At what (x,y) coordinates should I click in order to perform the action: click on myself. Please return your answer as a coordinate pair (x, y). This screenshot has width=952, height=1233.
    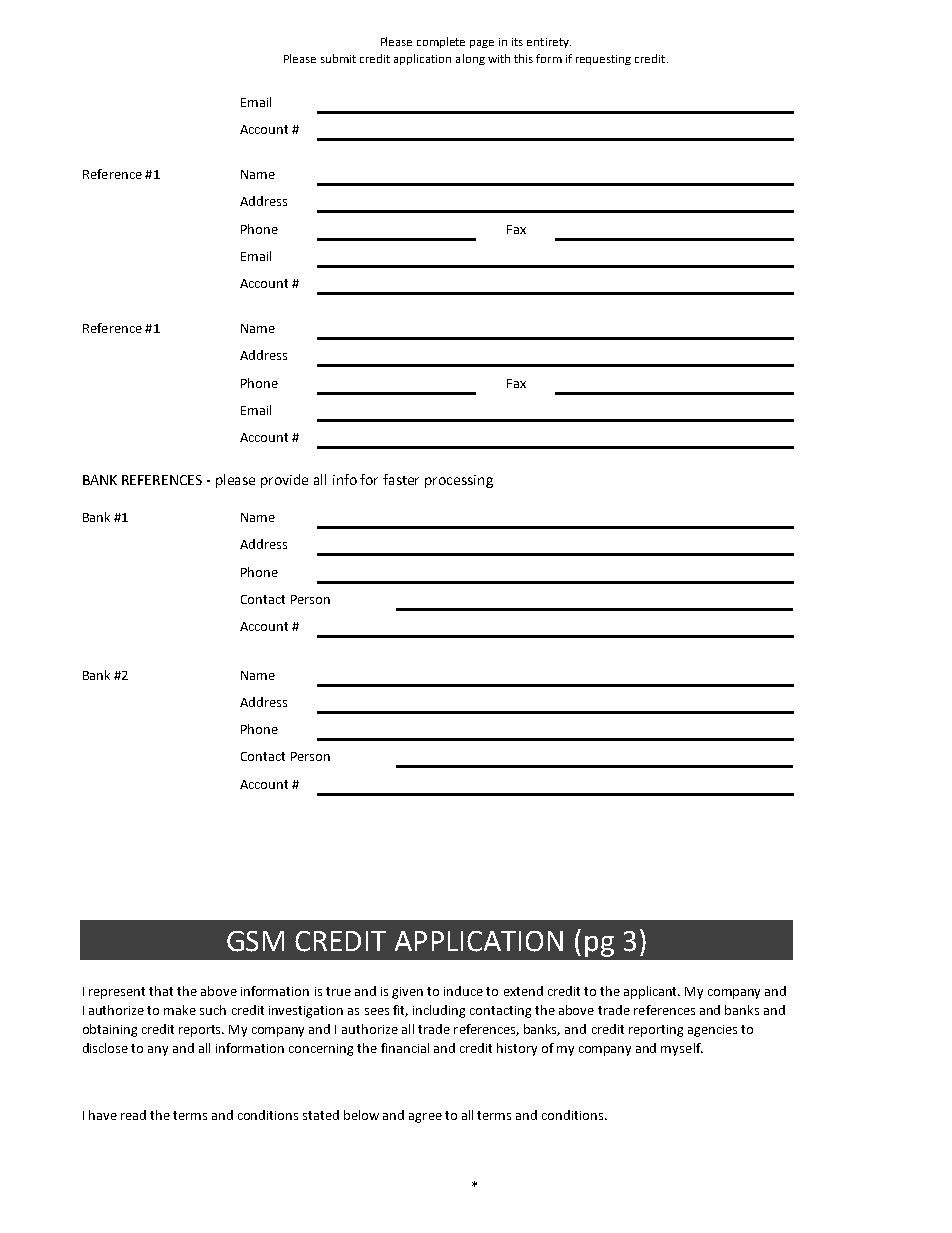
    Looking at the image, I should click on (682, 1049).
